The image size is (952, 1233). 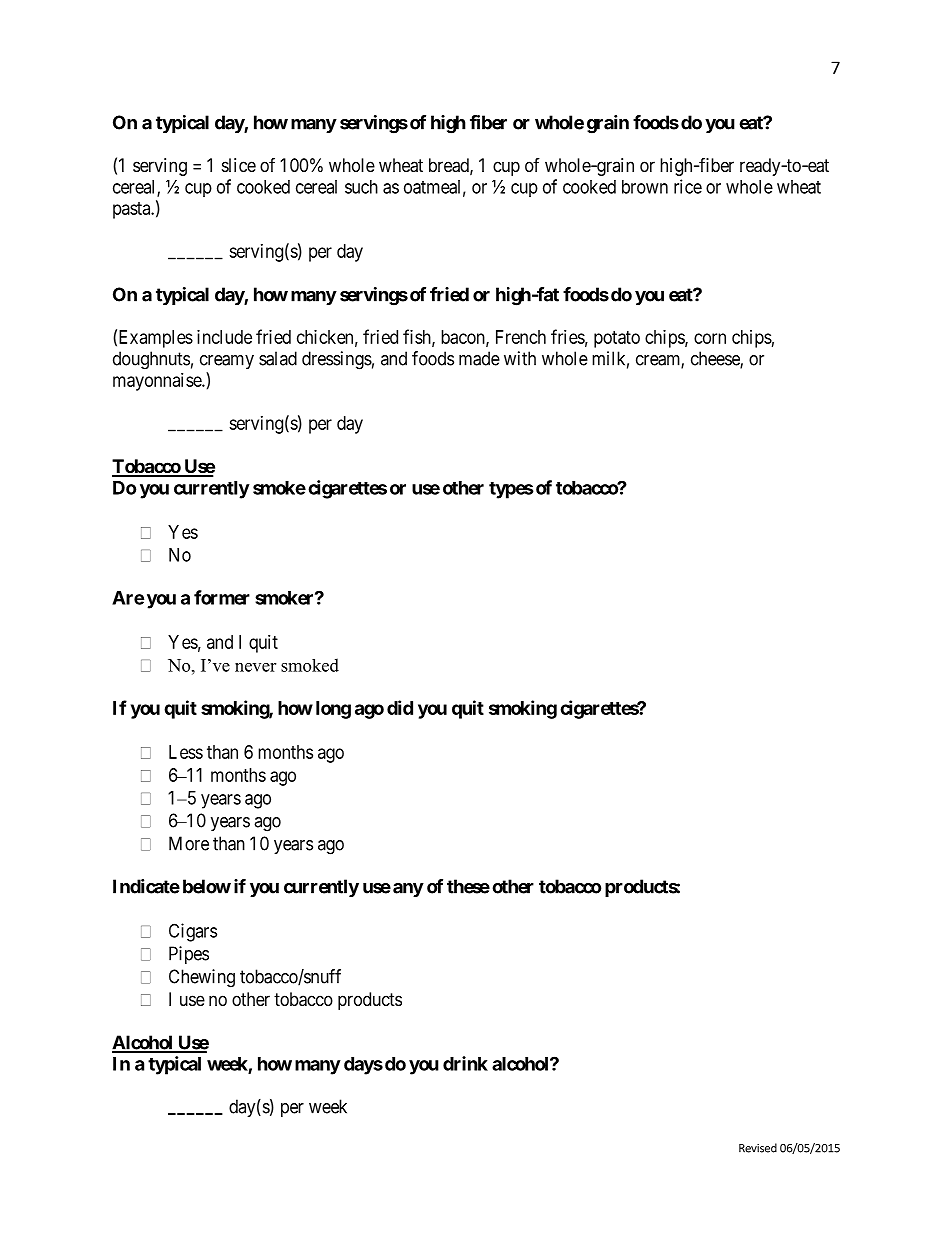 What do you see at coordinates (479, 358) in the screenshot?
I see `made` at bounding box center [479, 358].
